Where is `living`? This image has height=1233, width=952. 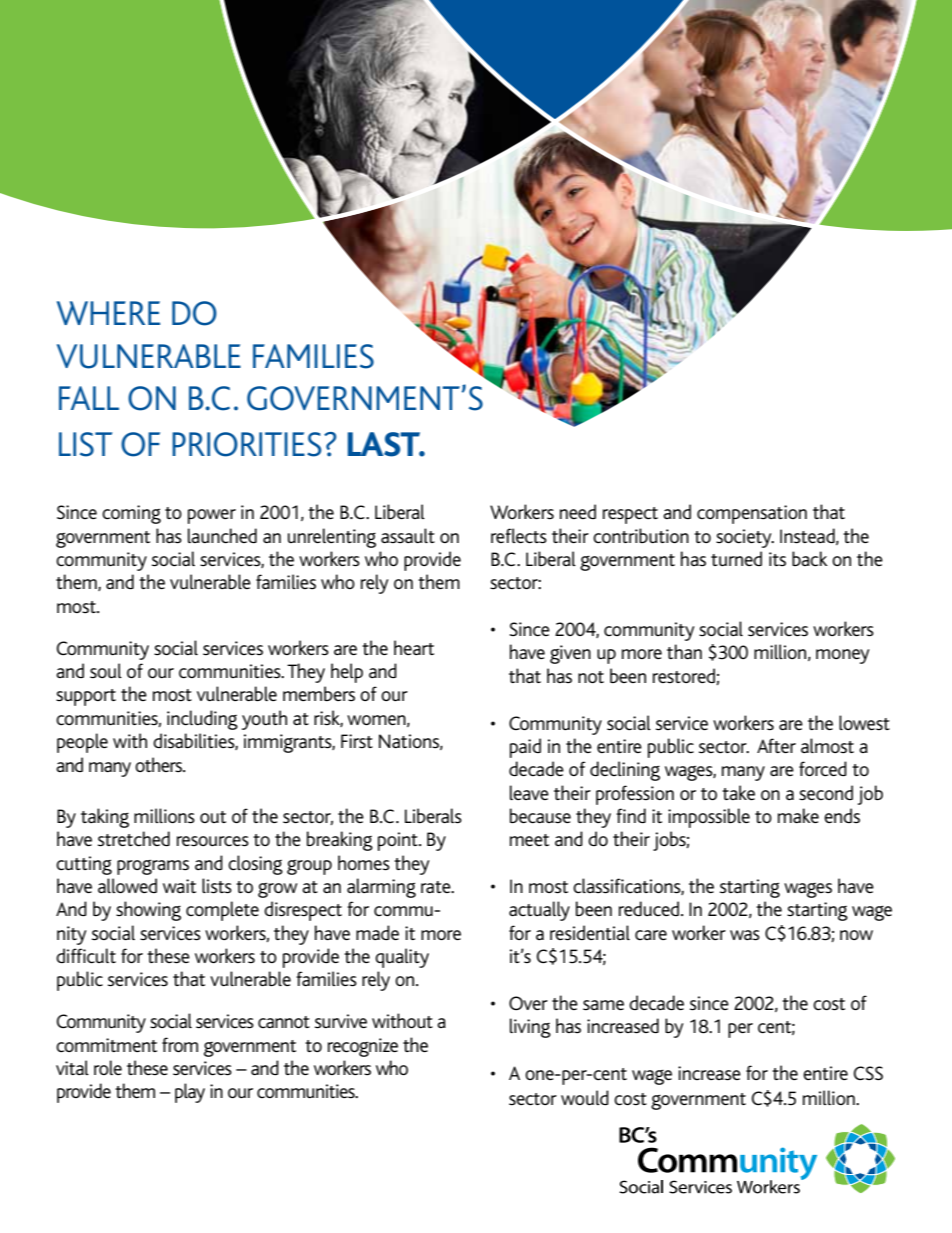 living is located at coordinates (530, 1028).
